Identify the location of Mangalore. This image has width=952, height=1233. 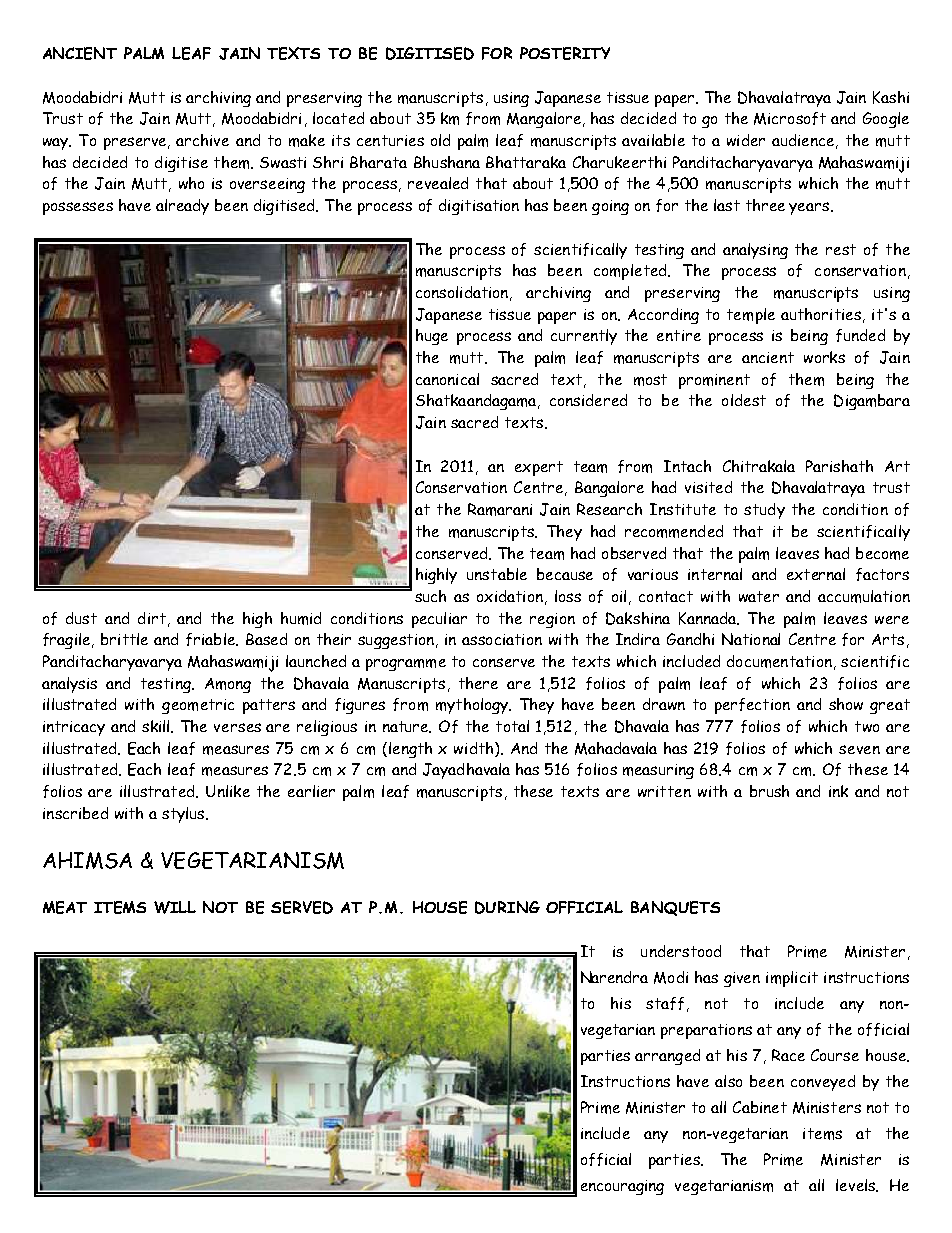
(544, 120).
